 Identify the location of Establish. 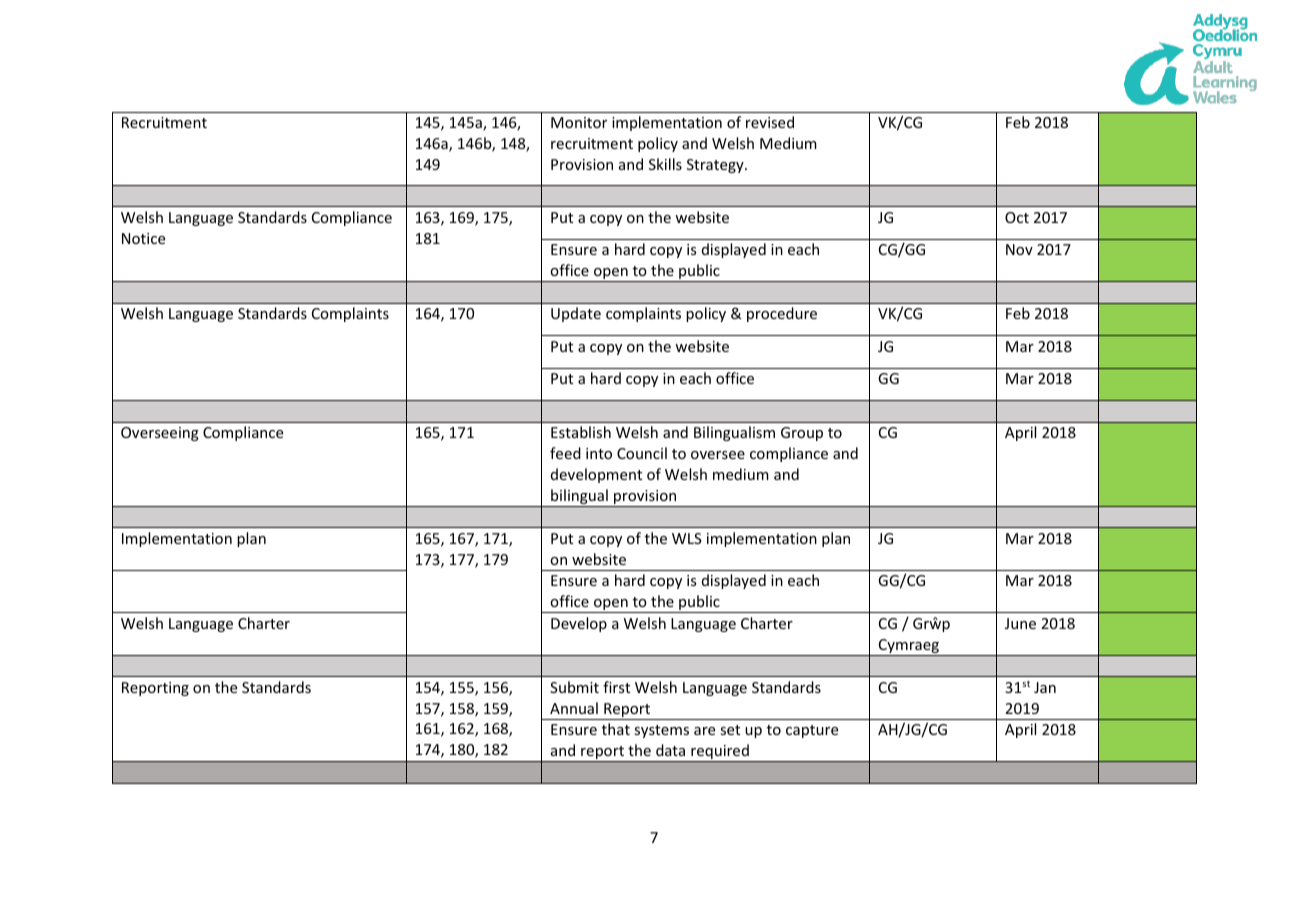
(581, 432).
